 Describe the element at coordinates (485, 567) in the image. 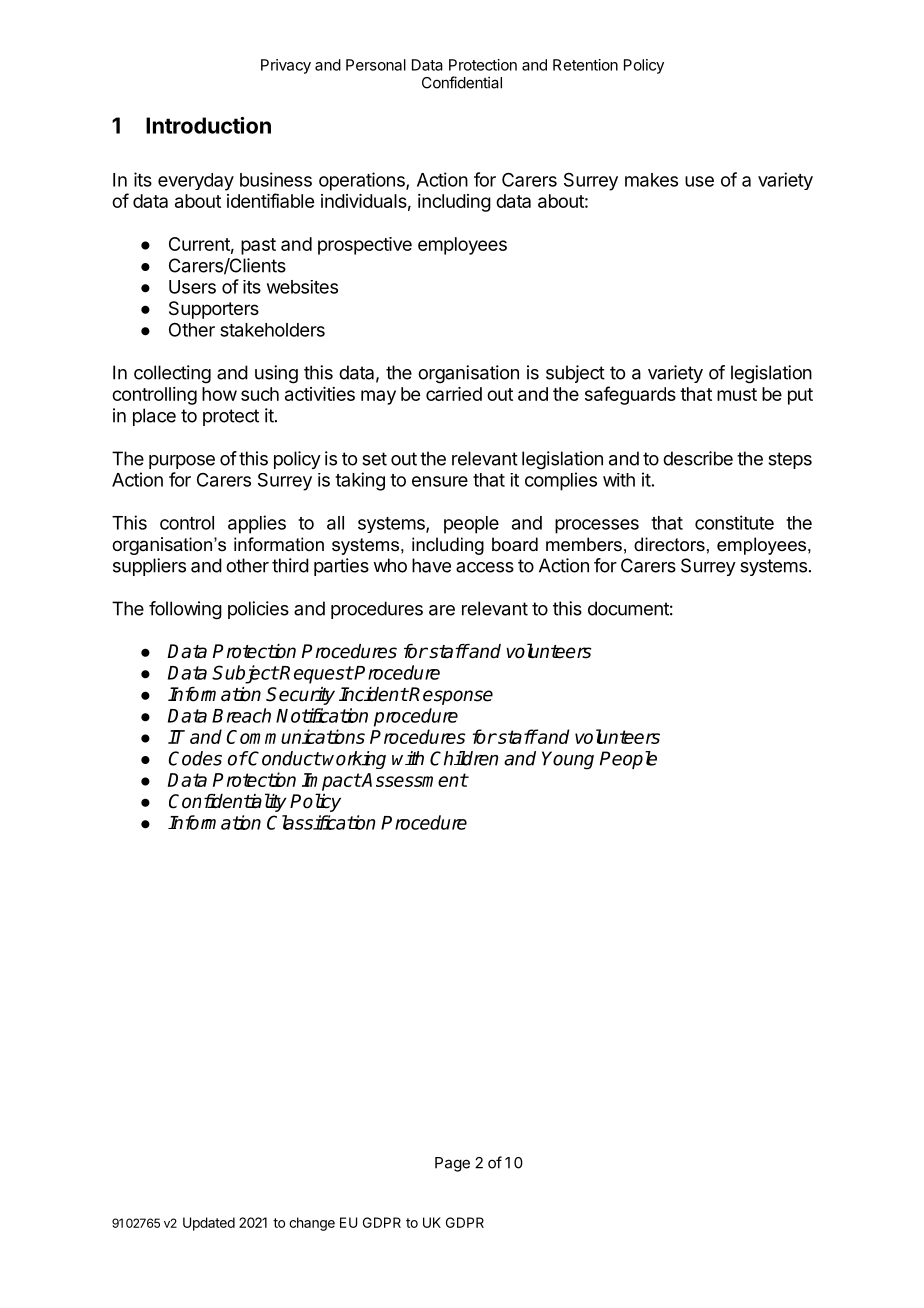

I see `access` at that location.
